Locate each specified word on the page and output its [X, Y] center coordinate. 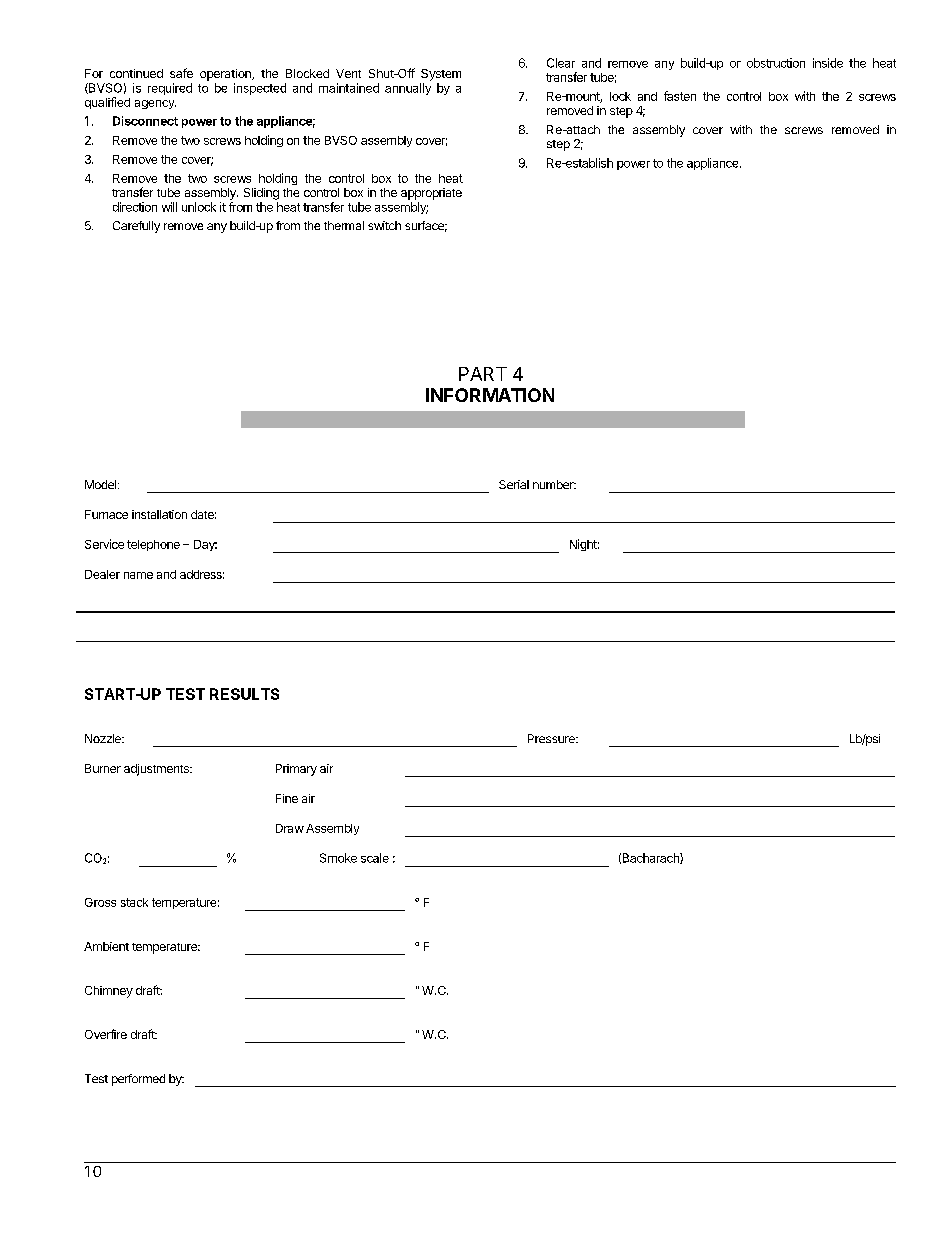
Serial [514, 484]
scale [375, 858]
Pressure [552, 738]
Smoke [338, 858]
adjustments [157, 770]
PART [483, 374]
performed [138, 1080]
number [554, 484]
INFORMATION [490, 395]
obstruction [776, 63]
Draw [290, 828]
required [170, 89]
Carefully [136, 227]
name [138, 575]
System [441, 75]
